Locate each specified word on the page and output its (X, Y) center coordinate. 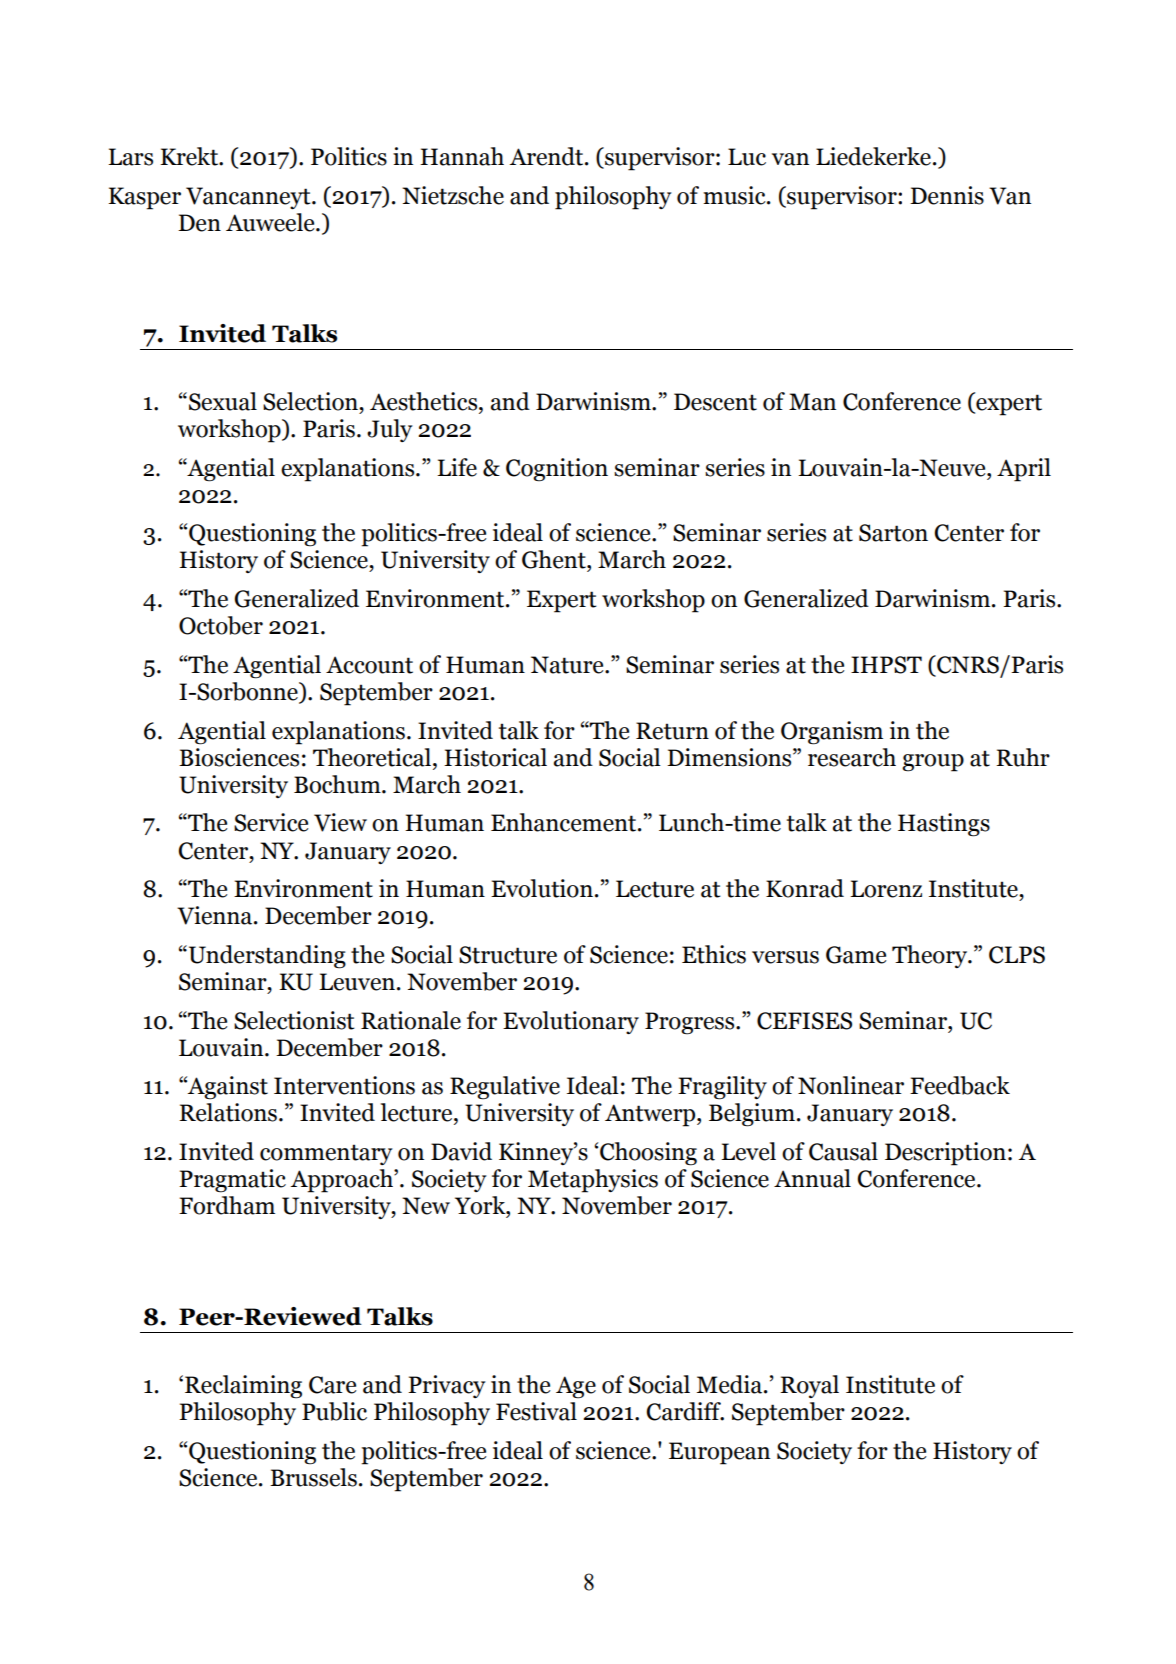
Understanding (266, 957)
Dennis (947, 195)
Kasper (145, 198)
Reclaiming (243, 1387)
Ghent (555, 559)
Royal (809, 1386)
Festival (536, 1411)
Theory (931, 956)
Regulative (505, 1088)
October (221, 625)
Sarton (893, 533)
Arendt (548, 156)
